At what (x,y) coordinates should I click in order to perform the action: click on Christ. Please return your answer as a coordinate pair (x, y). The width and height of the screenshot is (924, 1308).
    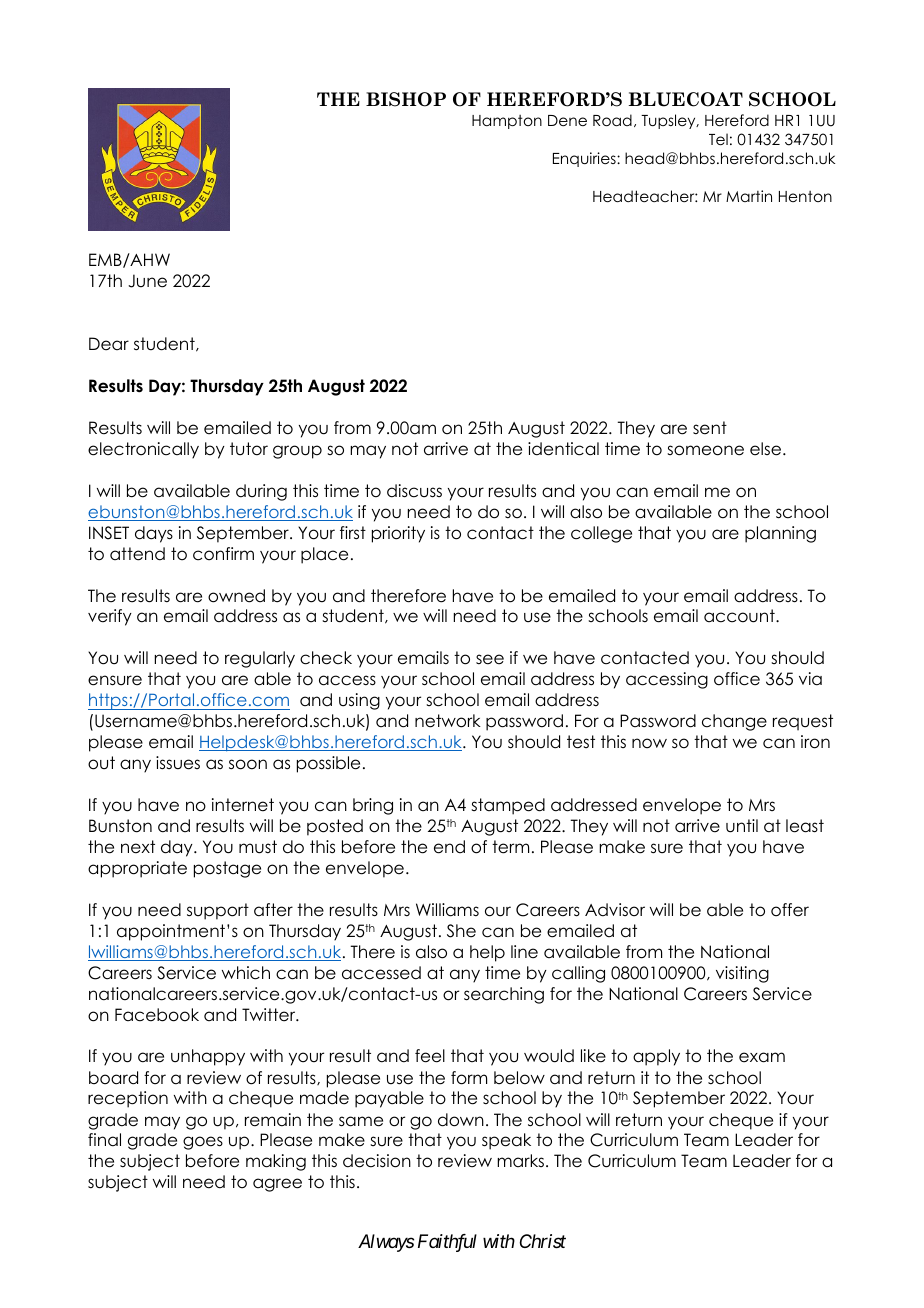
    Looking at the image, I should click on (543, 1241).
